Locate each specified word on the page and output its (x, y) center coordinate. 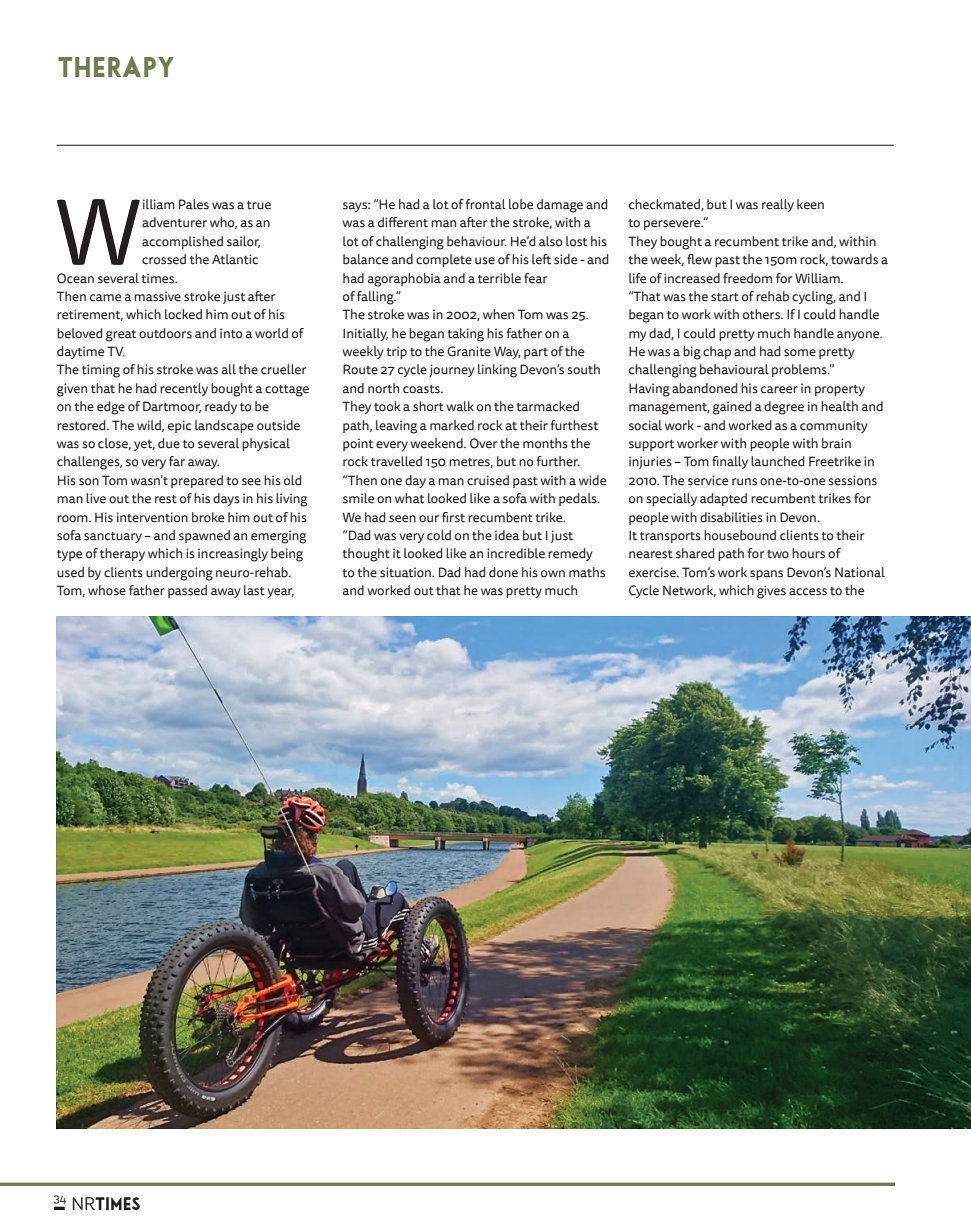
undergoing (179, 574)
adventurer (174, 222)
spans (766, 575)
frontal (486, 204)
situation (406, 572)
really (778, 205)
